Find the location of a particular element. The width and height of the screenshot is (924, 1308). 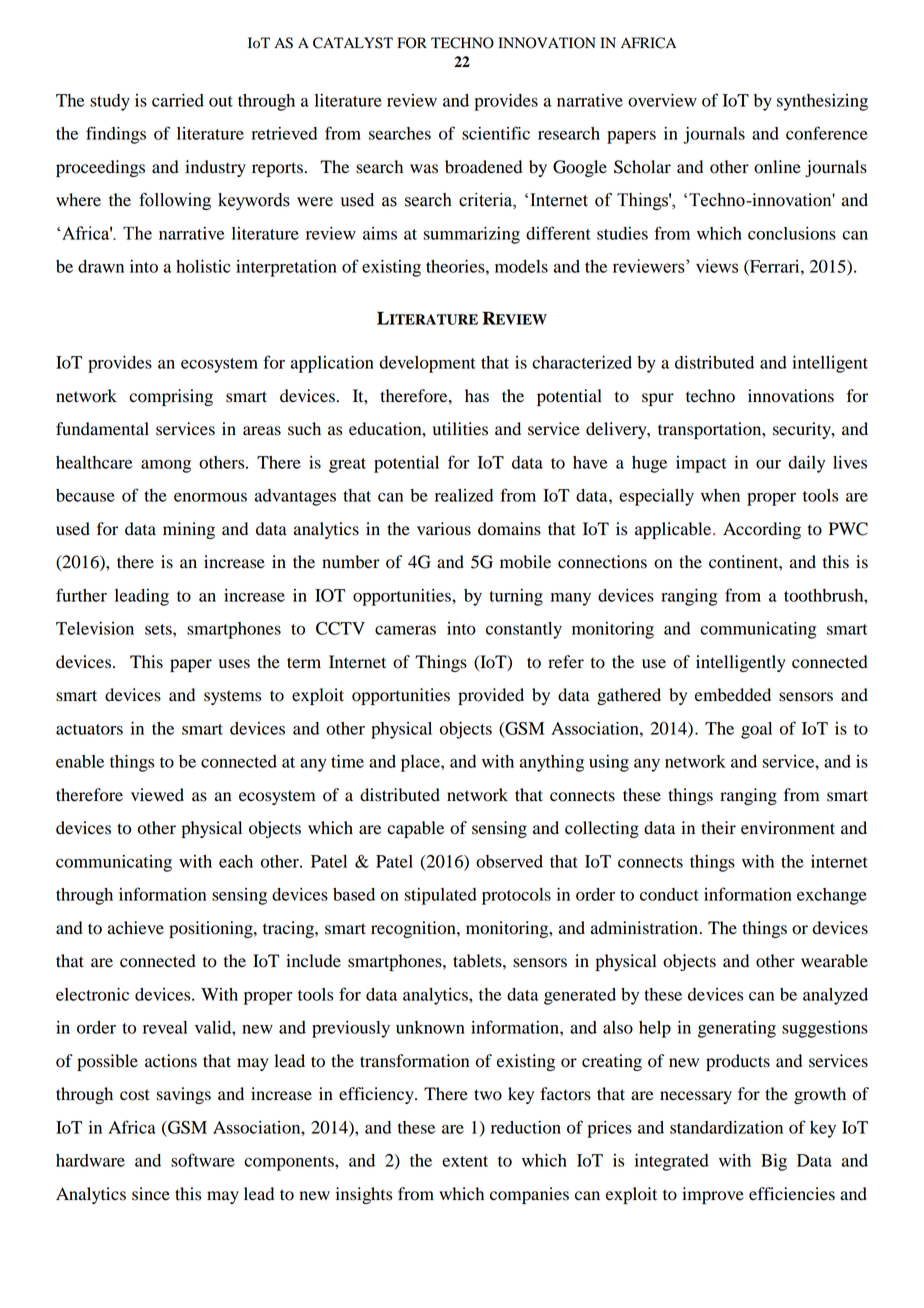

scientific is located at coordinates (496, 133).
